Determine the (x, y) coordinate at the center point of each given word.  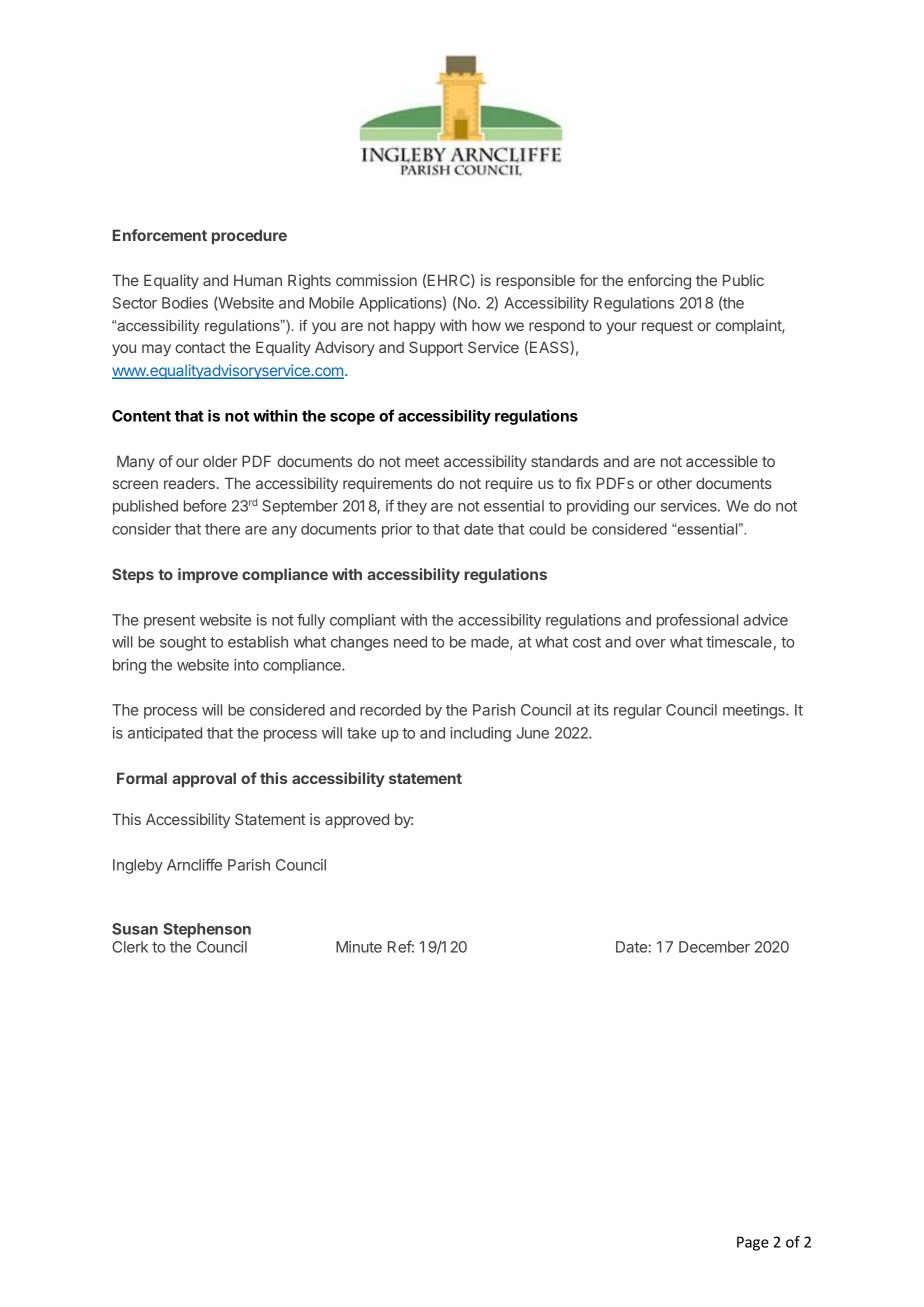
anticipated (165, 734)
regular (638, 711)
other (674, 483)
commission (376, 280)
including (480, 734)
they (412, 507)
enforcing (659, 282)
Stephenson (207, 930)
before (205, 505)
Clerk (130, 947)
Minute (359, 947)
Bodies (185, 303)
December (714, 947)
